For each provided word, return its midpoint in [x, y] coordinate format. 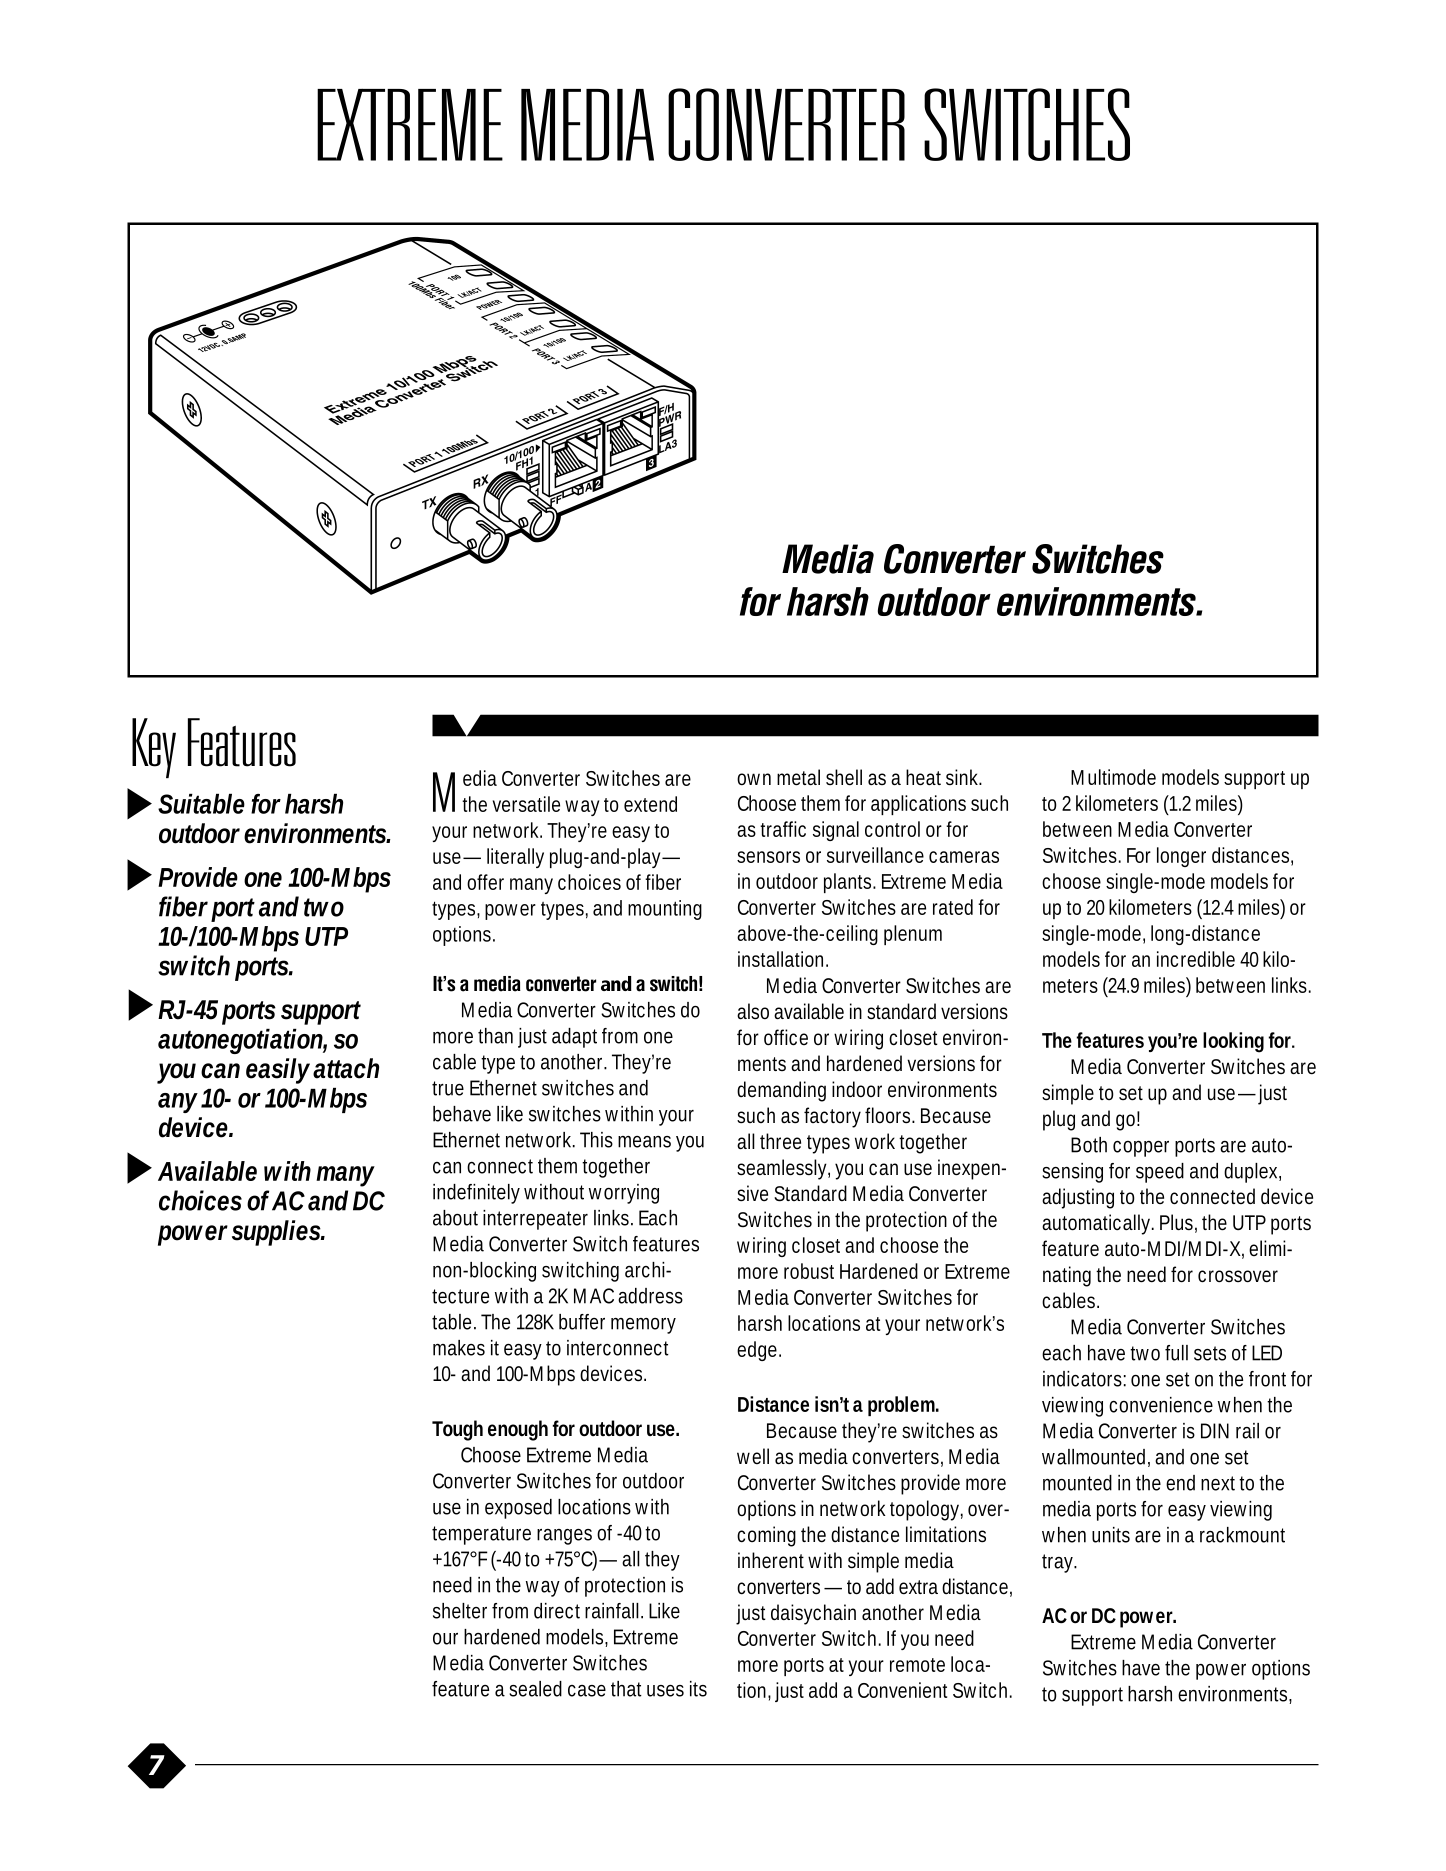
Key [154, 748]
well [753, 1456]
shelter [460, 1611]
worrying [624, 1194]
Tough [457, 1430]
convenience [1161, 1405]
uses [665, 1691]
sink [964, 777]
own [754, 779]
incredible [1196, 959]
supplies [278, 1233]
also [753, 1011]
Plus [1178, 1223]
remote [917, 1665]
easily [278, 1071]
